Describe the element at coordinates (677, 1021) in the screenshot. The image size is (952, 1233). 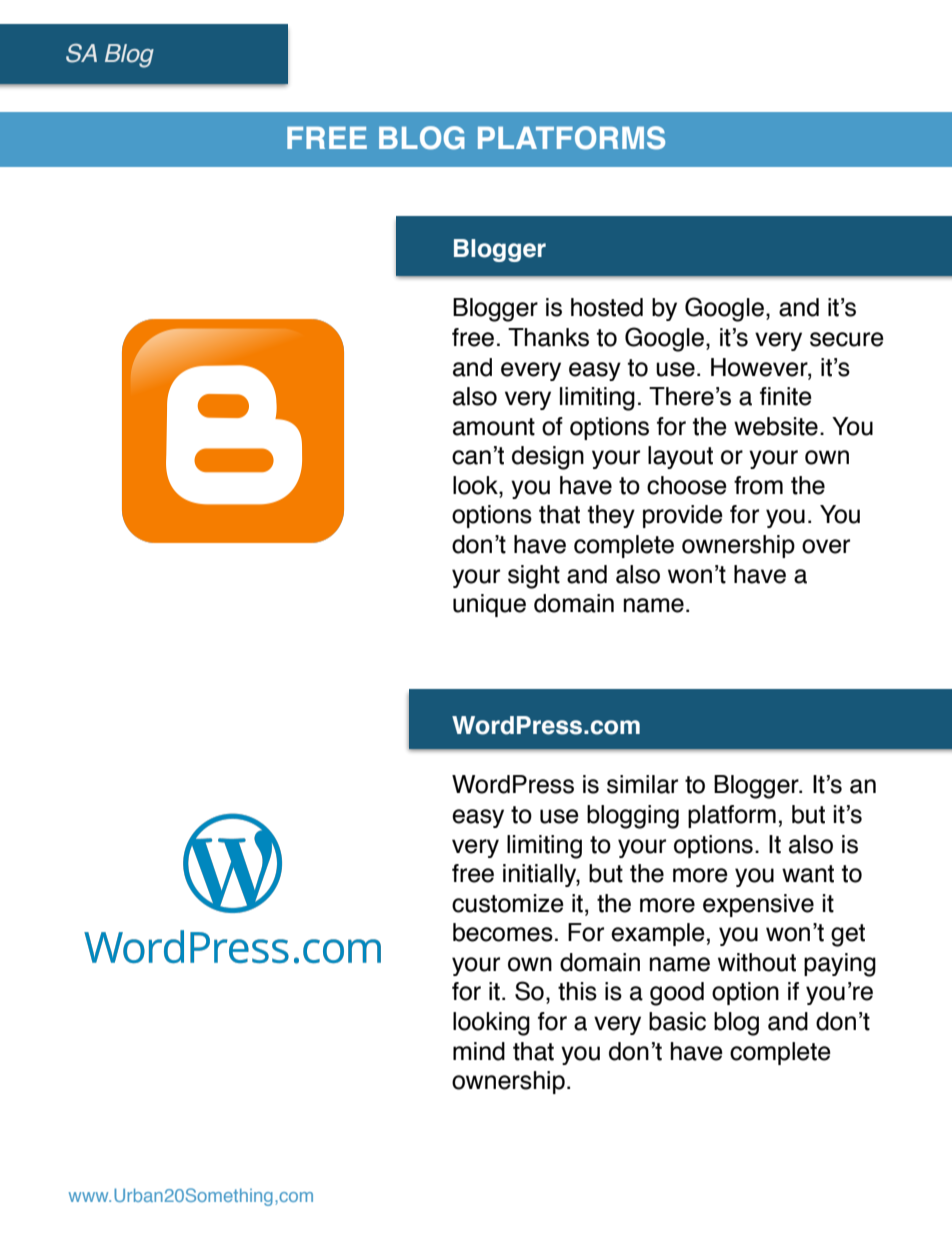
I see `basic` at that location.
